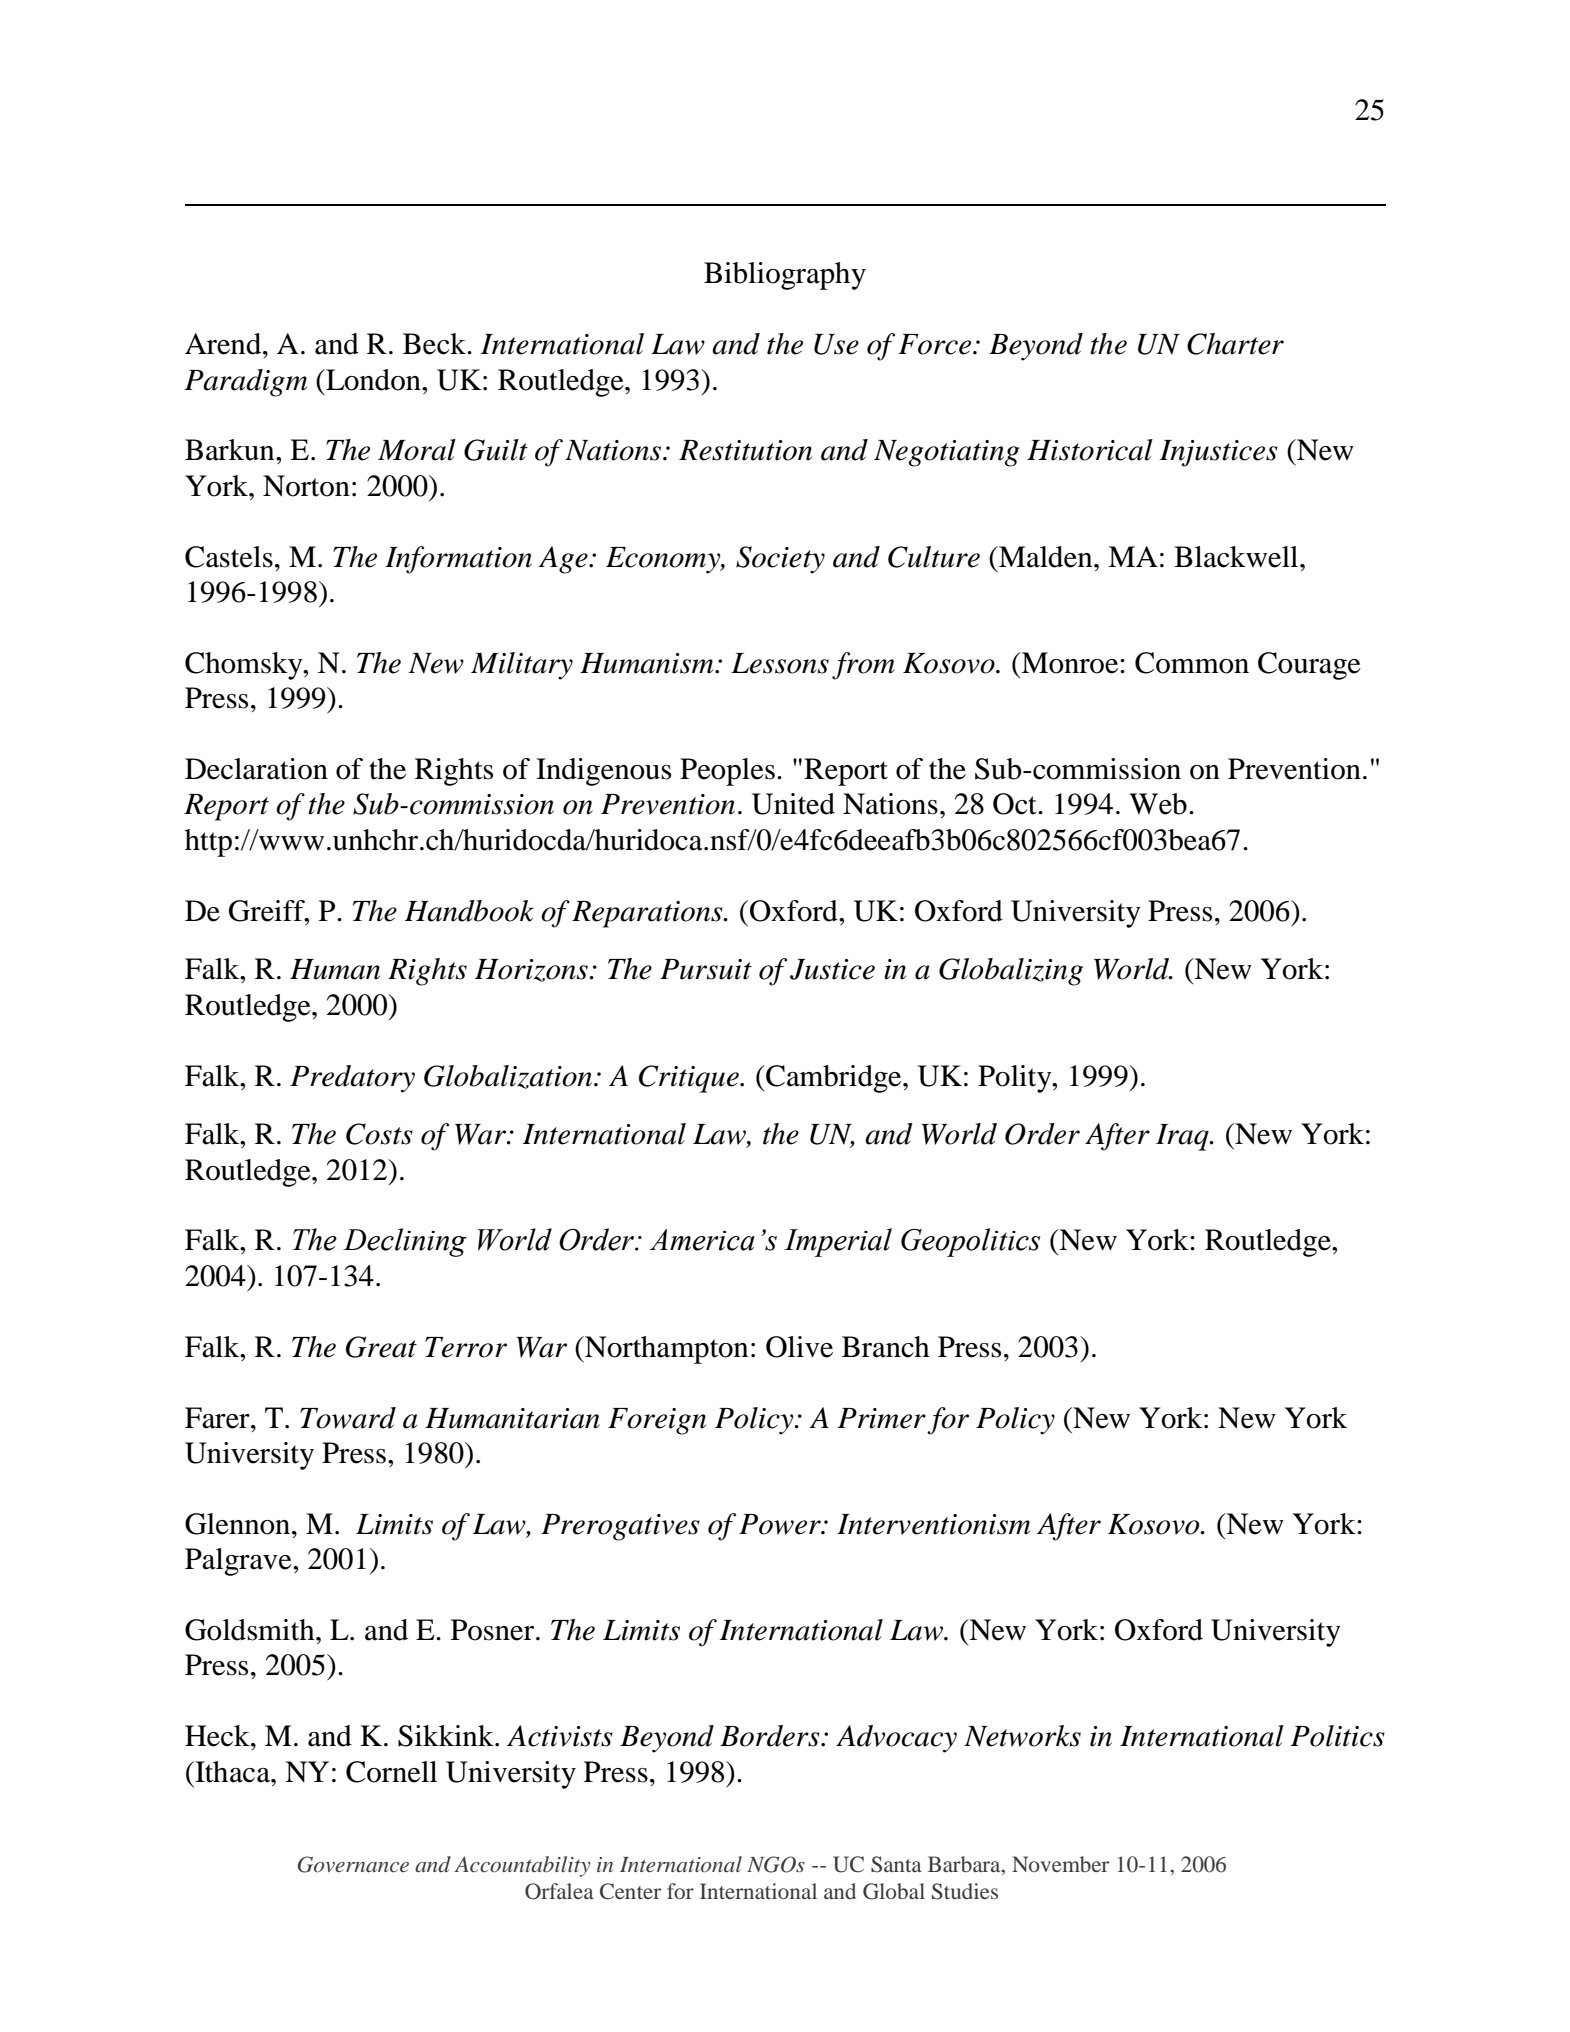 This page has width=1570, height=2032. Describe the element at coordinates (239, 1562) in the page. I see `Palgrave` at that location.
